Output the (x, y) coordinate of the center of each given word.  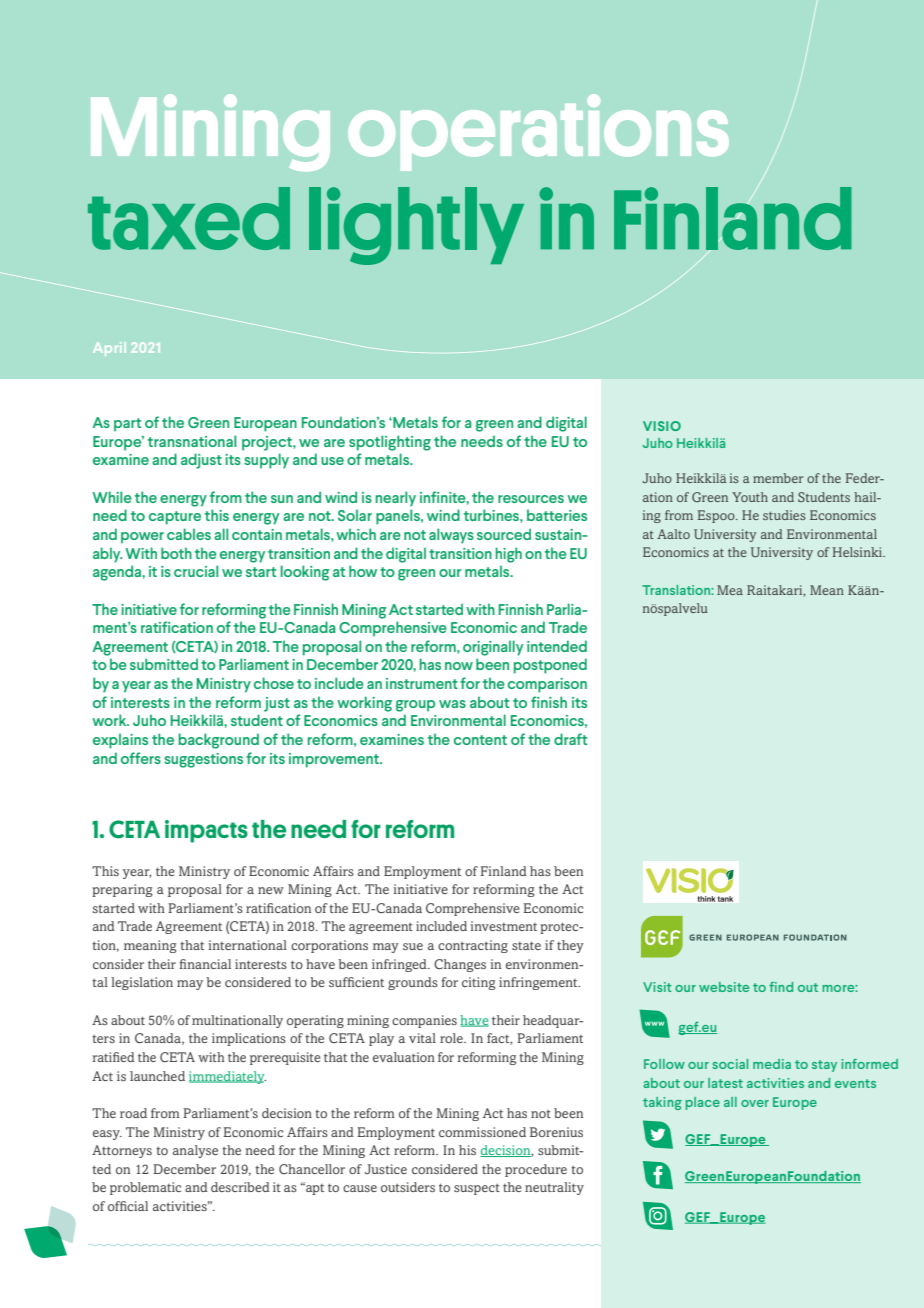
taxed (189, 218)
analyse (195, 1151)
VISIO (662, 426)
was (452, 704)
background (219, 741)
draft (570, 739)
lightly (416, 226)
